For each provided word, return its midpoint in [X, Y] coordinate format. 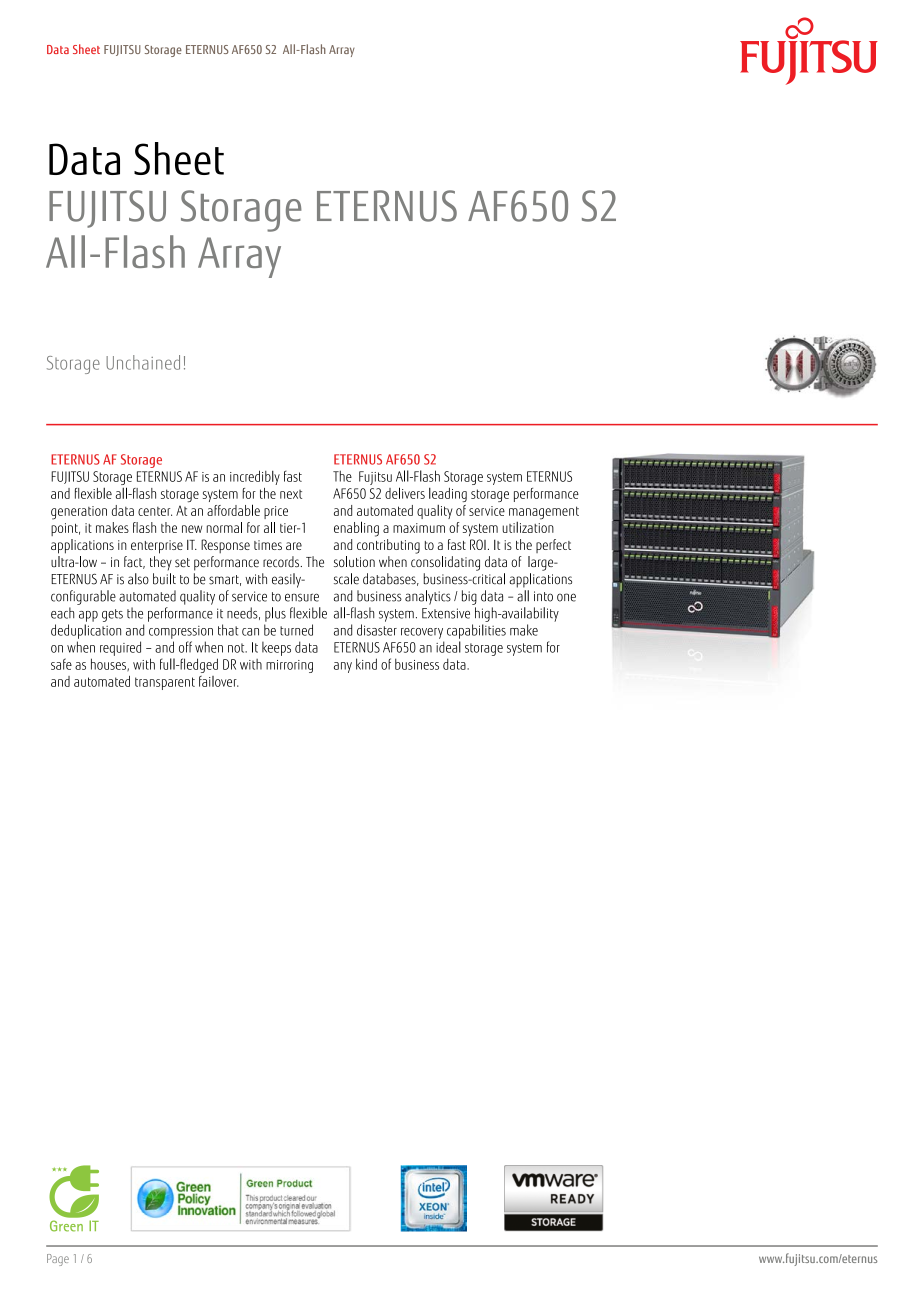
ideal [448, 647]
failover [219, 681]
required [120, 648]
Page [58, 1260]
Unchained [143, 362]
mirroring [289, 666]
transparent [165, 683]
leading [448, 495]
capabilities [476, 631]
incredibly [255, 477]
